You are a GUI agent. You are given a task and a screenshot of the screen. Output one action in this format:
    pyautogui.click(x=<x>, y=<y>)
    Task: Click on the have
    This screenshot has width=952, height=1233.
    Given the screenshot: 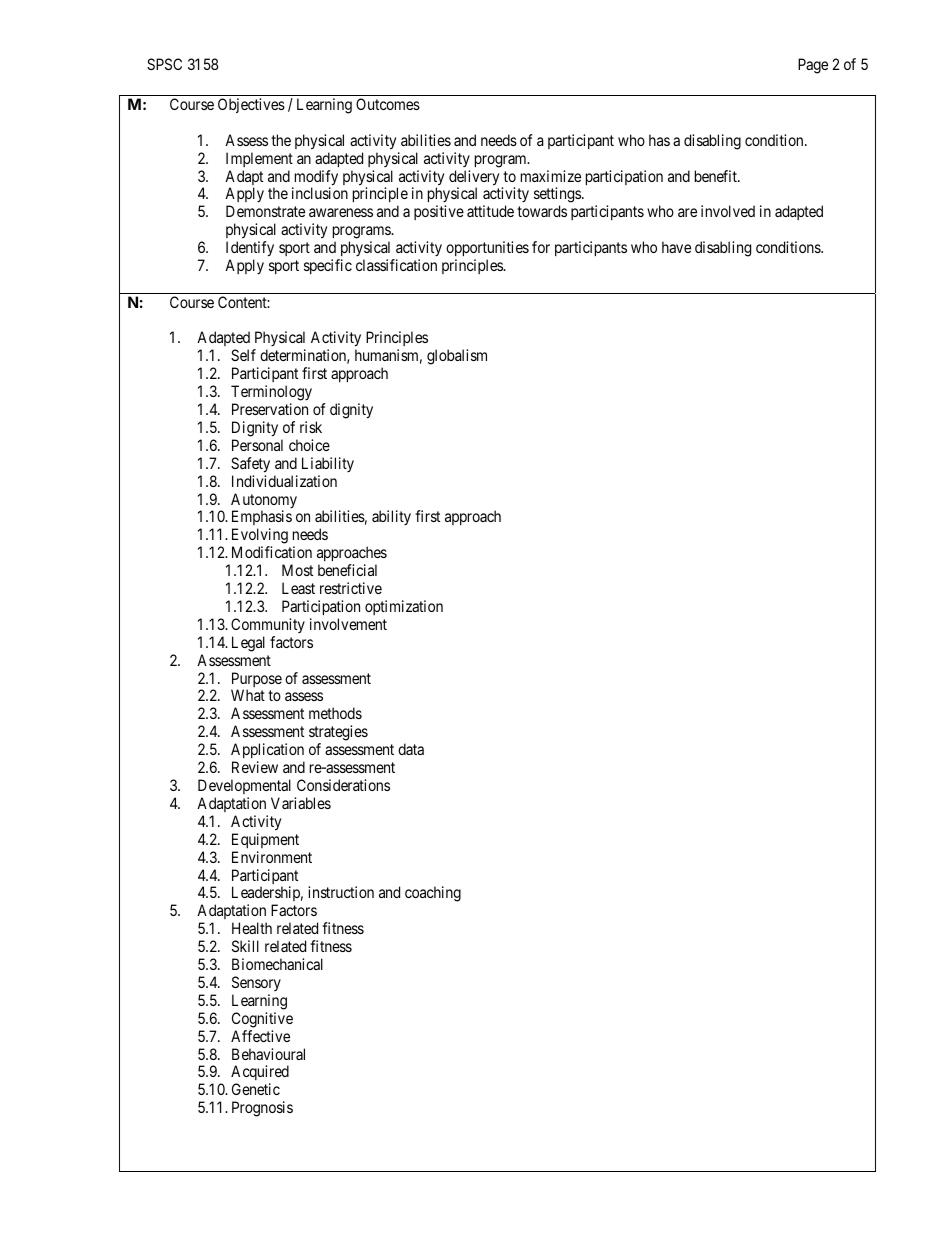 What is the action you would take?
    pyautogui.click(x=676, y=247)
